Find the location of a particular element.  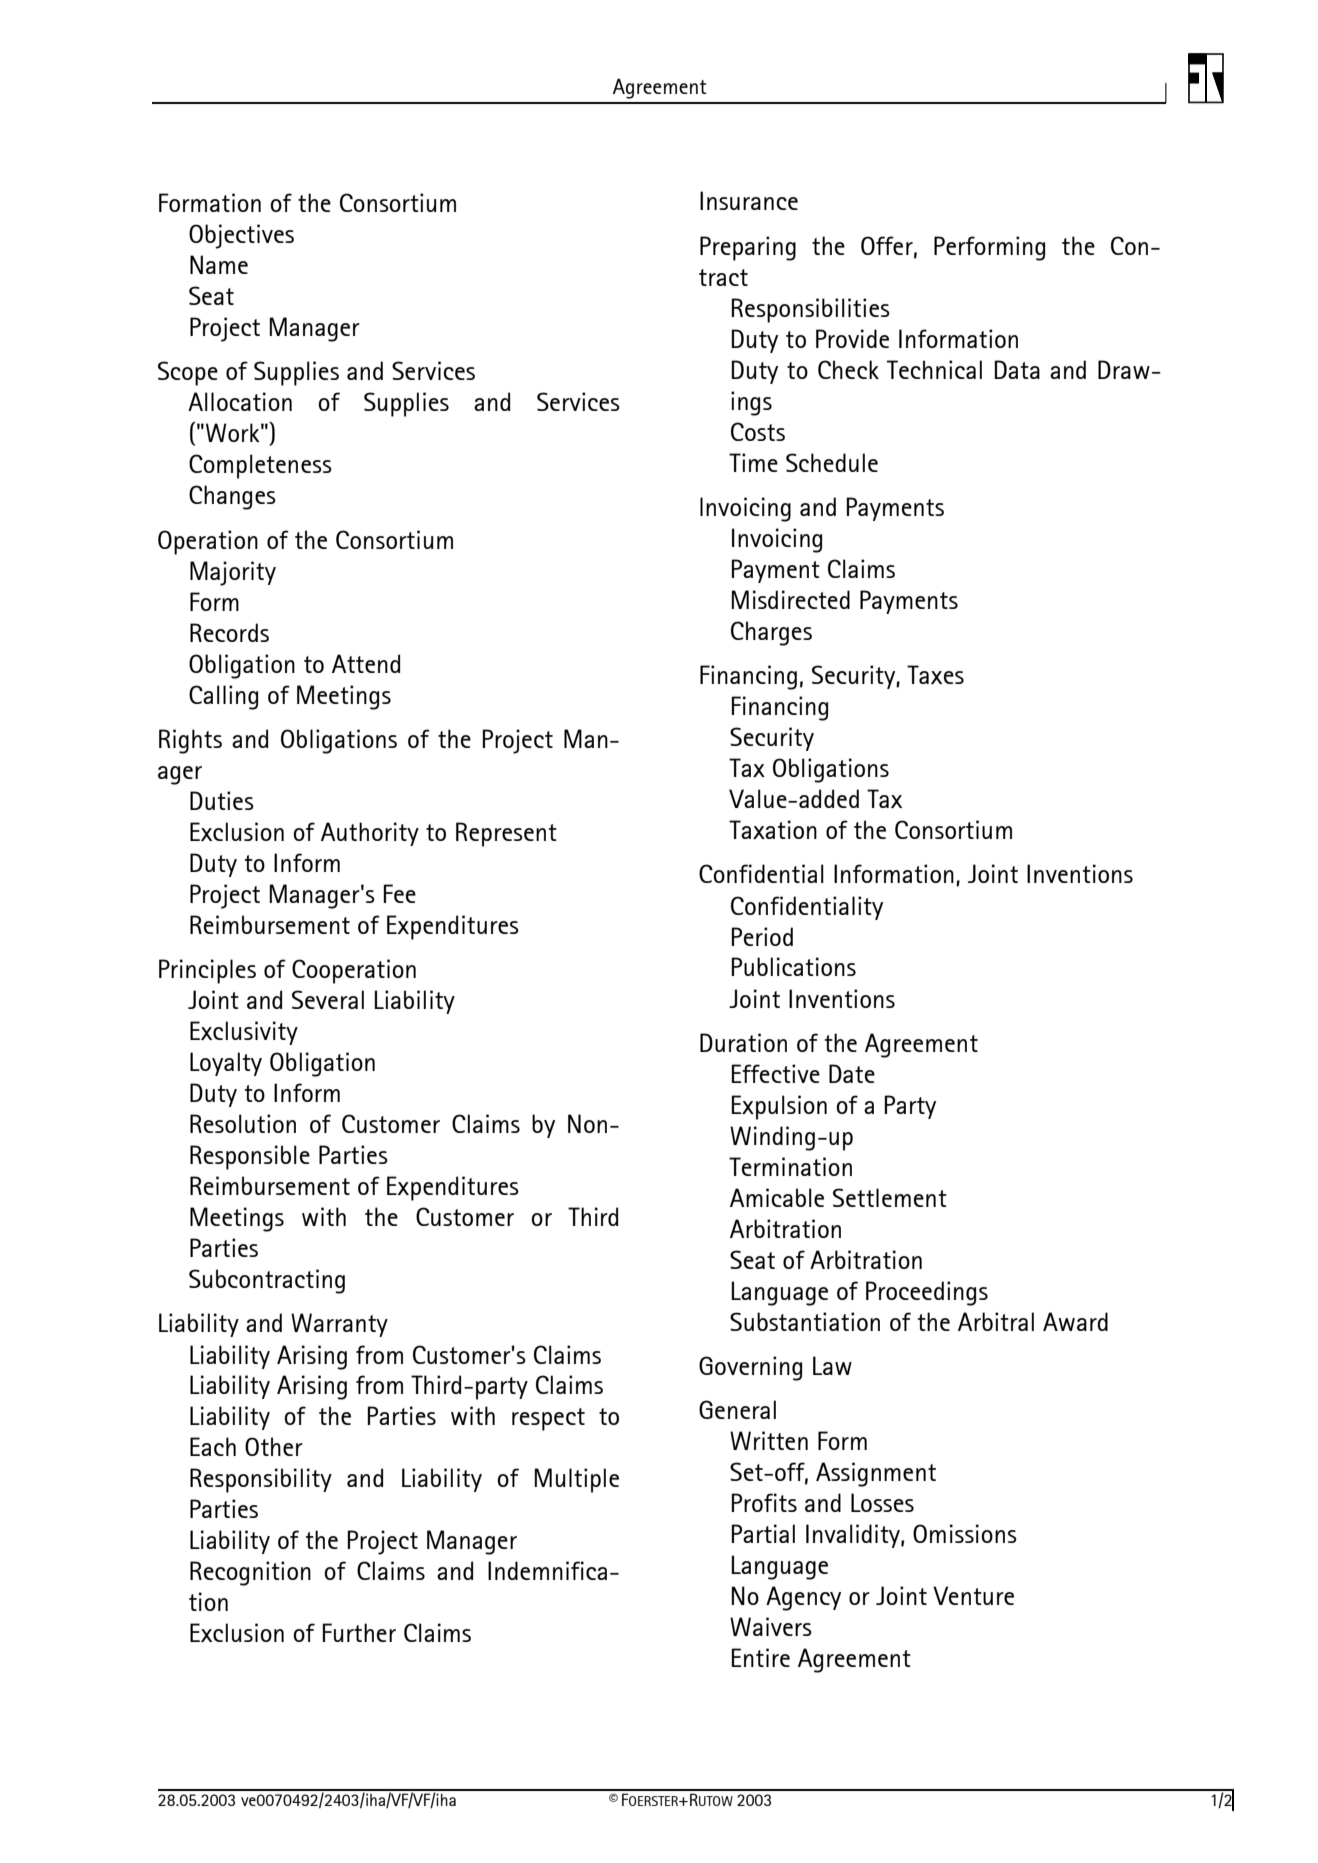

Time is located at coordinates (753, 462).
